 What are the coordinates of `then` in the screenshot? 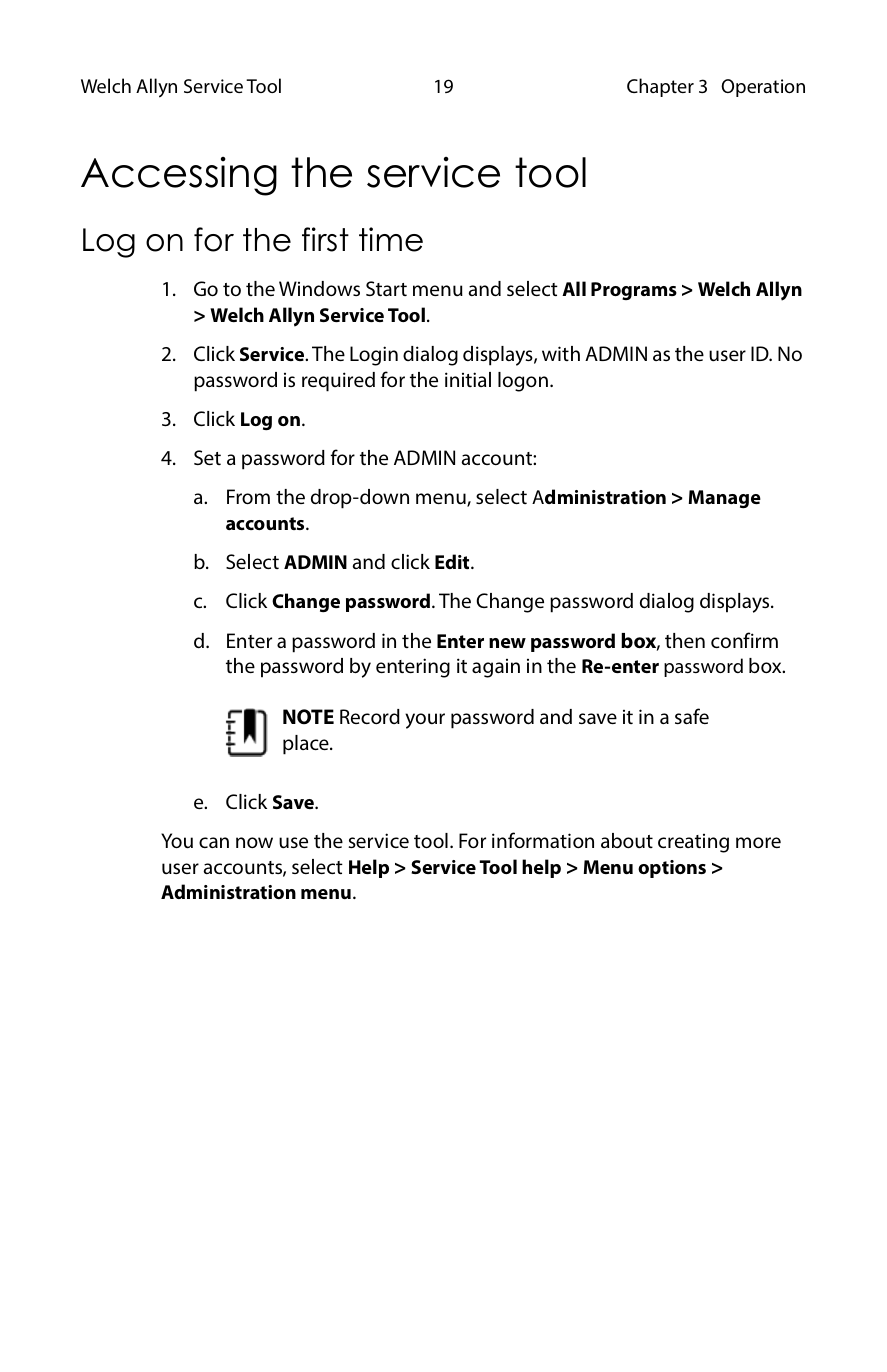 It's located at (685, 640).
